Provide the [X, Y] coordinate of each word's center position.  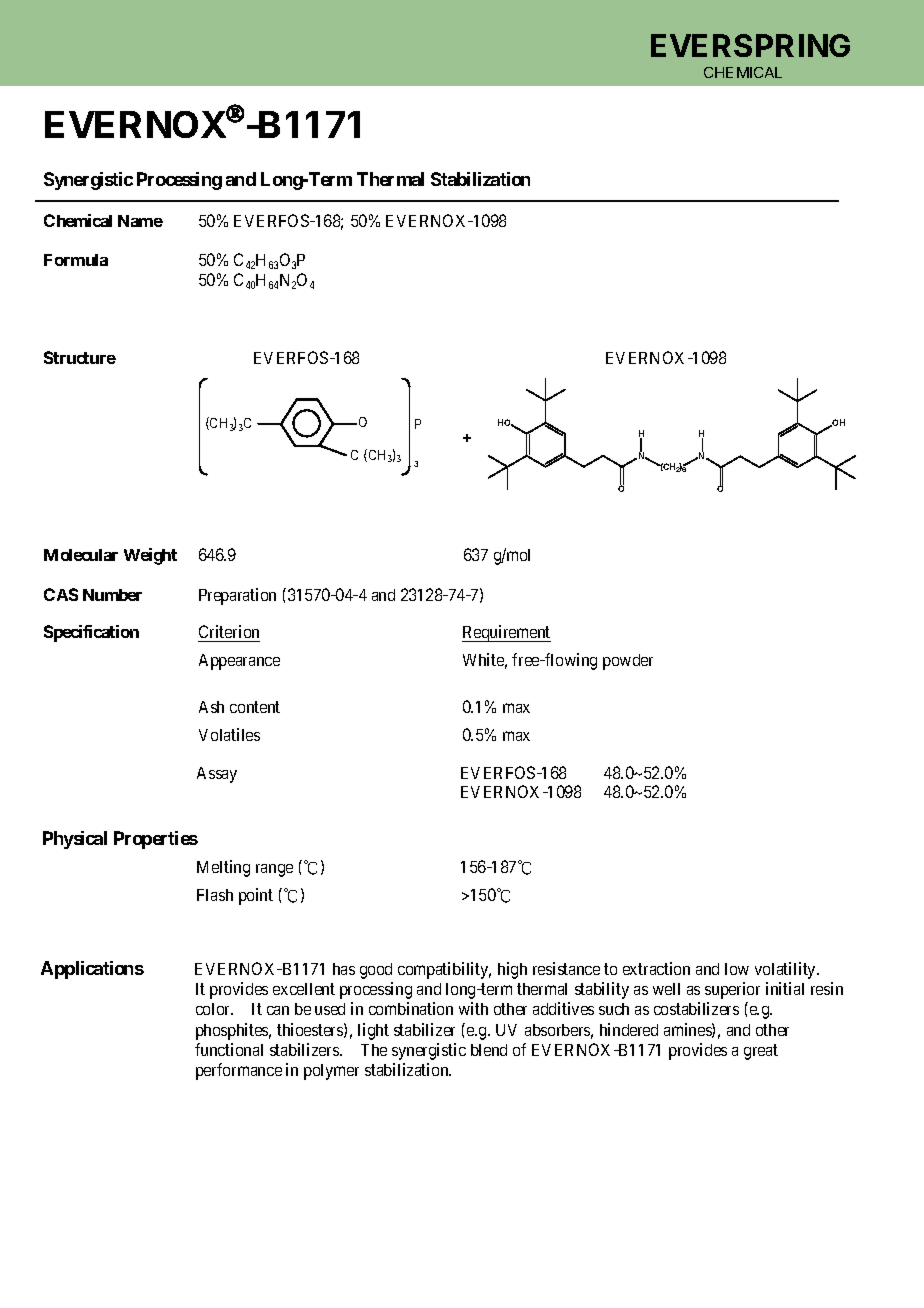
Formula [76, 260]
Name [140, 221]
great [761, 1052]
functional [229, 1049]
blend [489, 1050]
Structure [80, 357]
